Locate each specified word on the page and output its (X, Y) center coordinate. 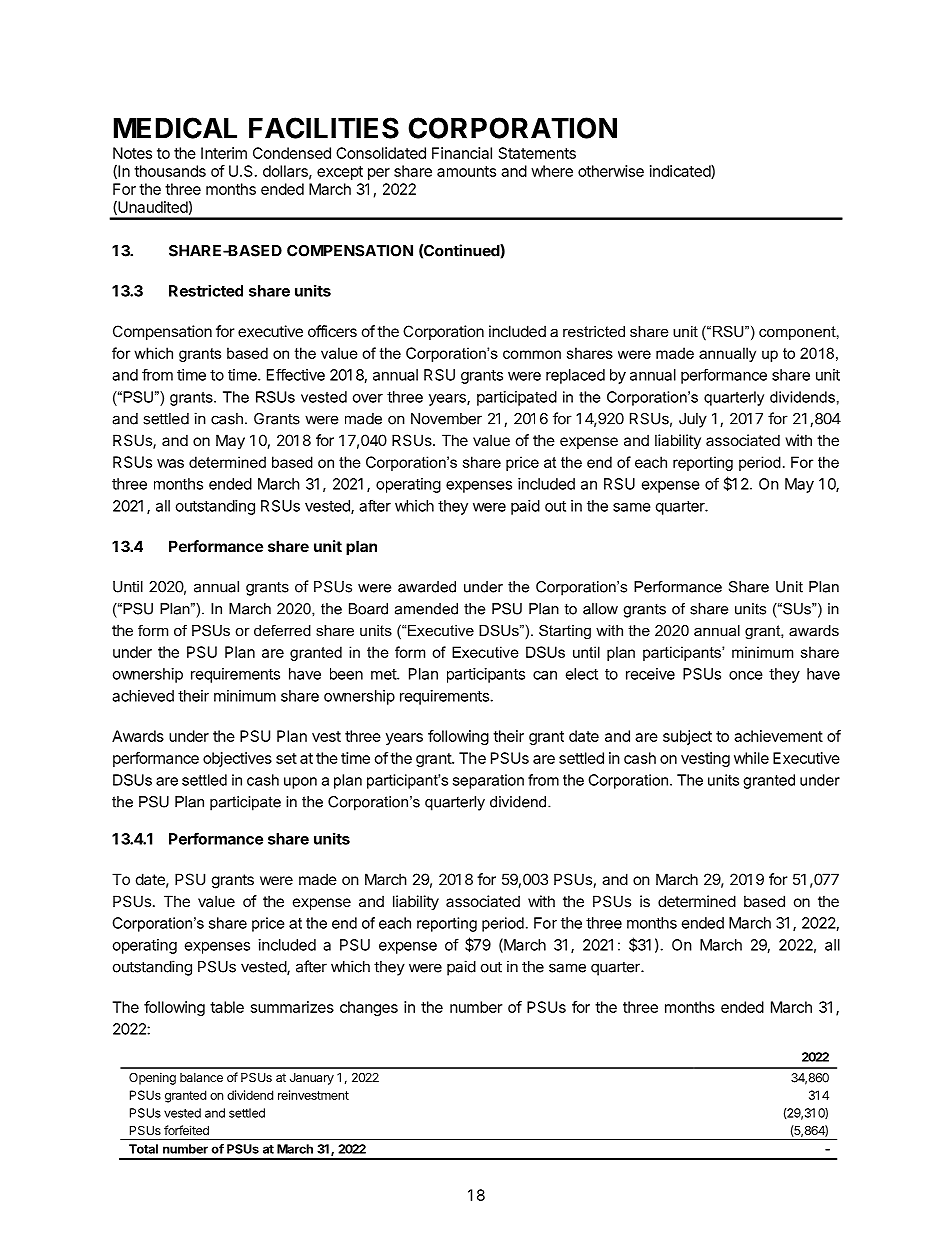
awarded (427, 587)
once (746, 675)
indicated (681, 172)
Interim (224, 153)
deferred (282, 630)
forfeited (186, 1130)
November (446, 419)
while (751, 758)
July (693, 420)
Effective (296, 375)
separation (488, 781)
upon (300, 783)
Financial (462, 153)
